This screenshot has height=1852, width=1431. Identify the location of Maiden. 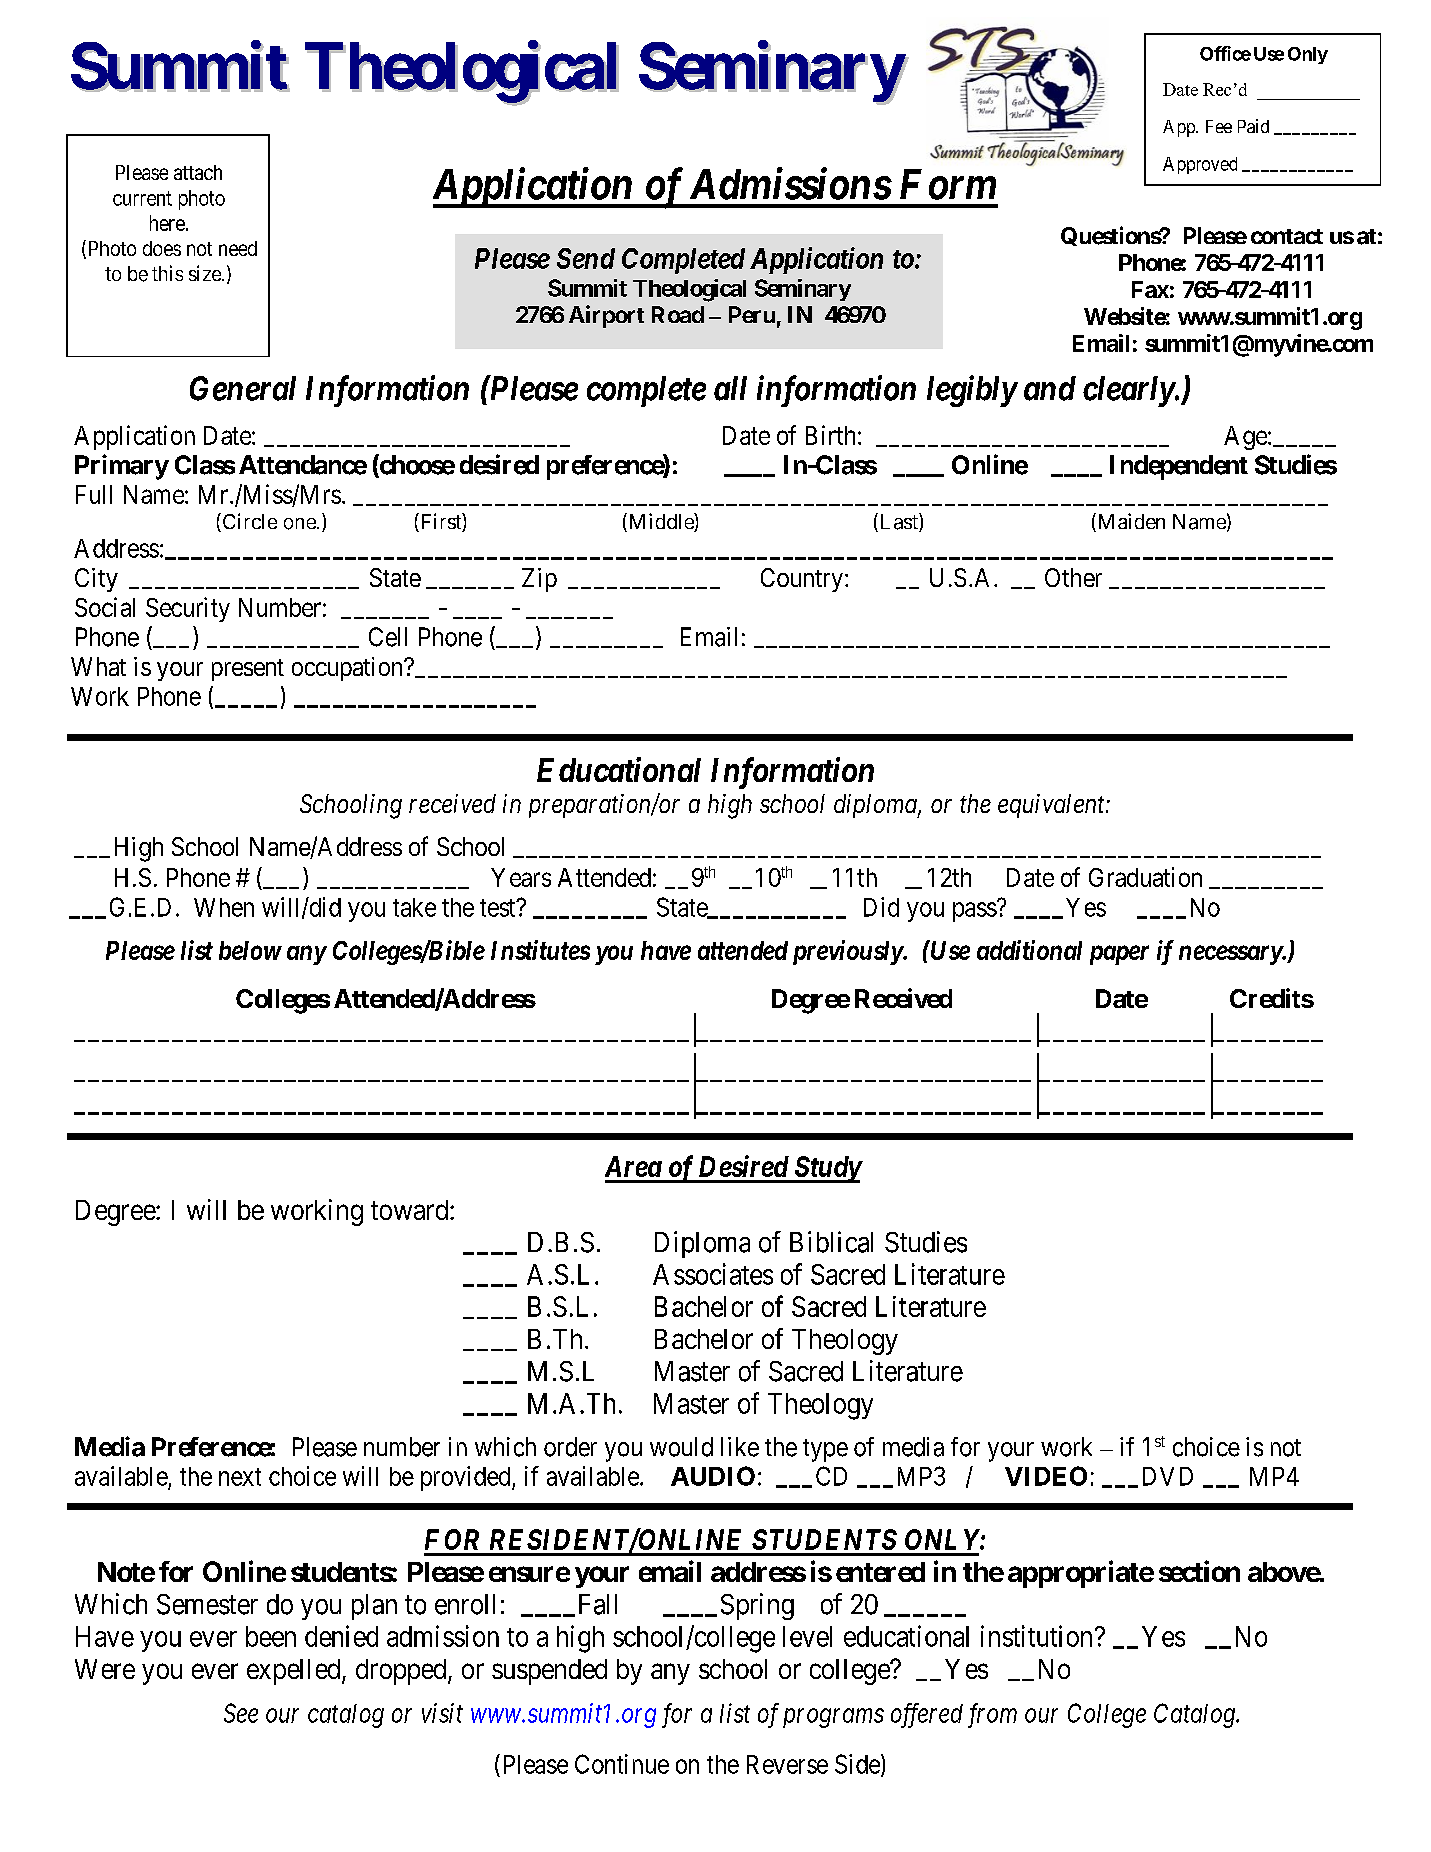
(1130, 522).
